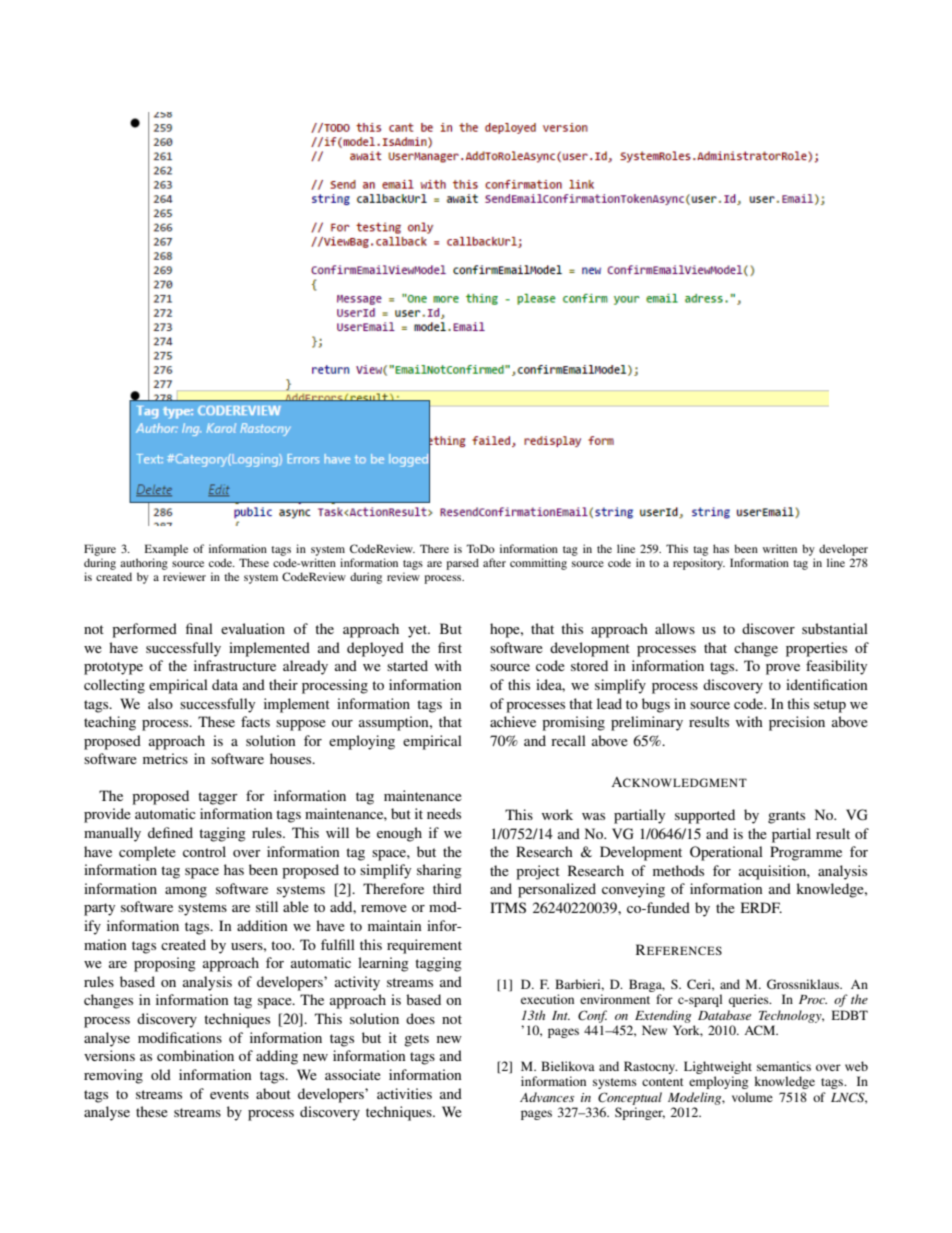 Image resolution: width=952 pixels, height=1233 pixels. What do you see at coordinates (547, 1097) in the image?
I see `Advances` at bounding box center [547, 1097].
